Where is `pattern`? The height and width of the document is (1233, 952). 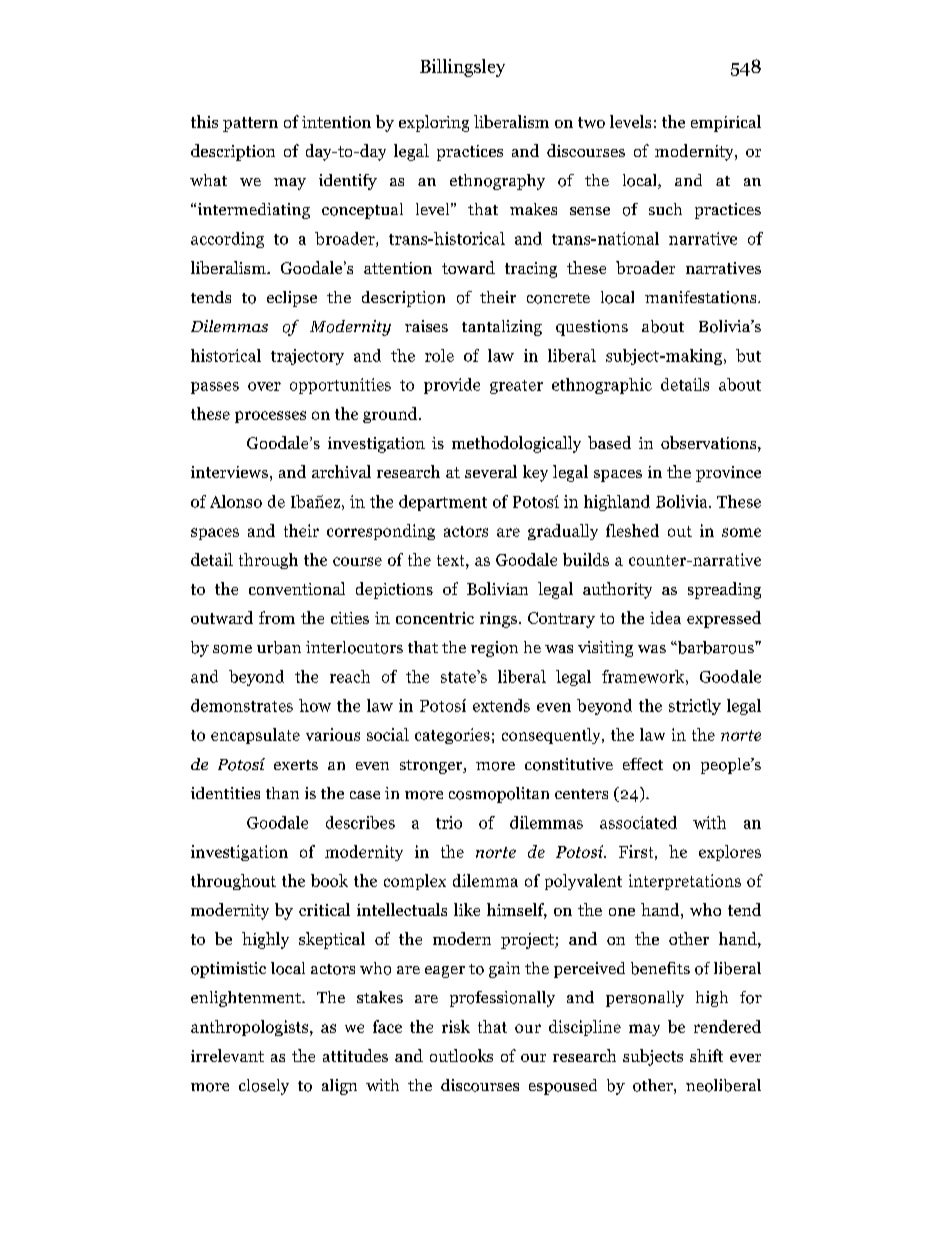 pattern is located at coordinates (250, 124).
